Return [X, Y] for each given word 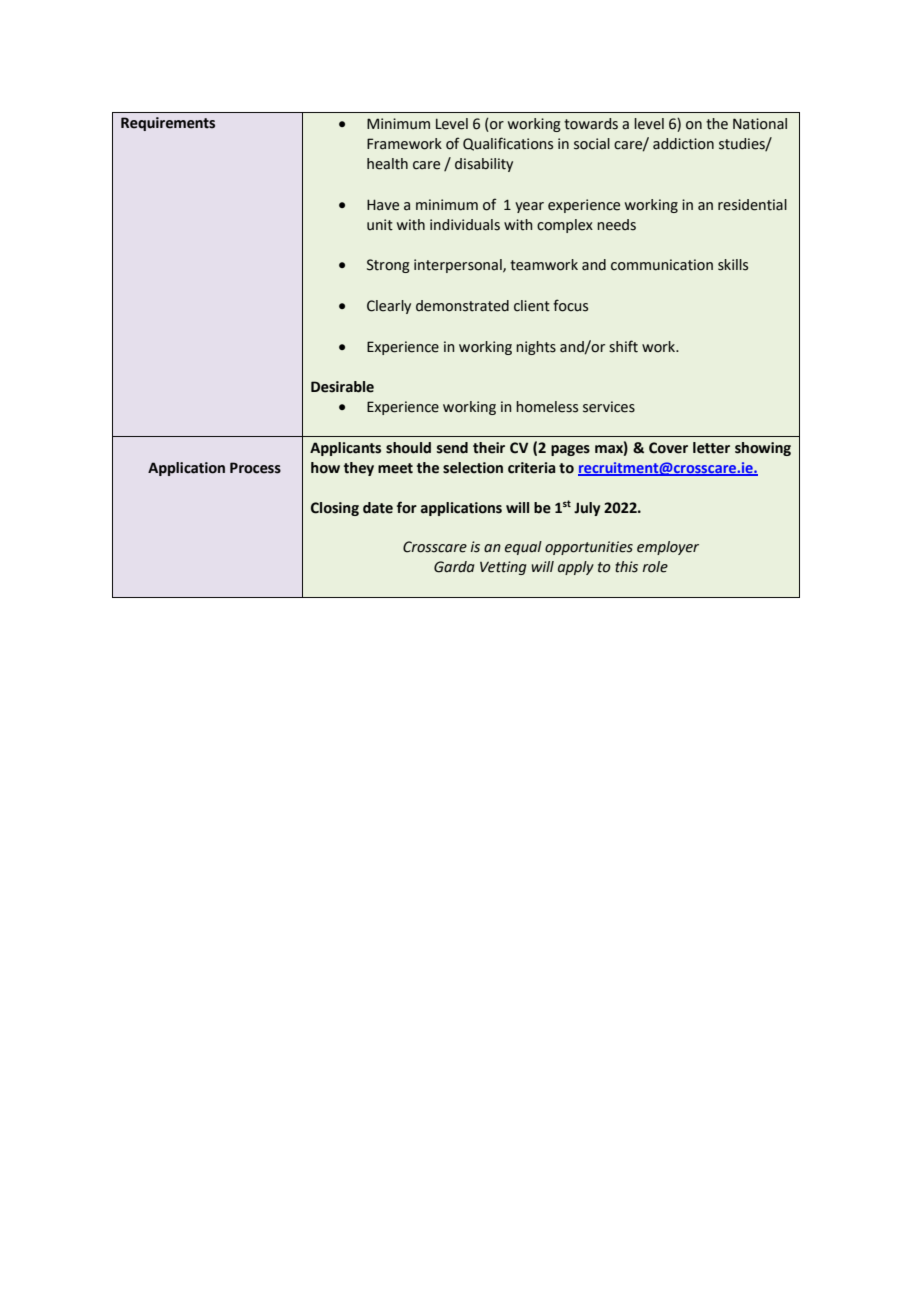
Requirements [168, 124]
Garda [454, 567]
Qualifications [508, 144]
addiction [683, 144]
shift [623, 346]
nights [536, 348]
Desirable [342, 387]
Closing [335, 509]
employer [668, 548]
